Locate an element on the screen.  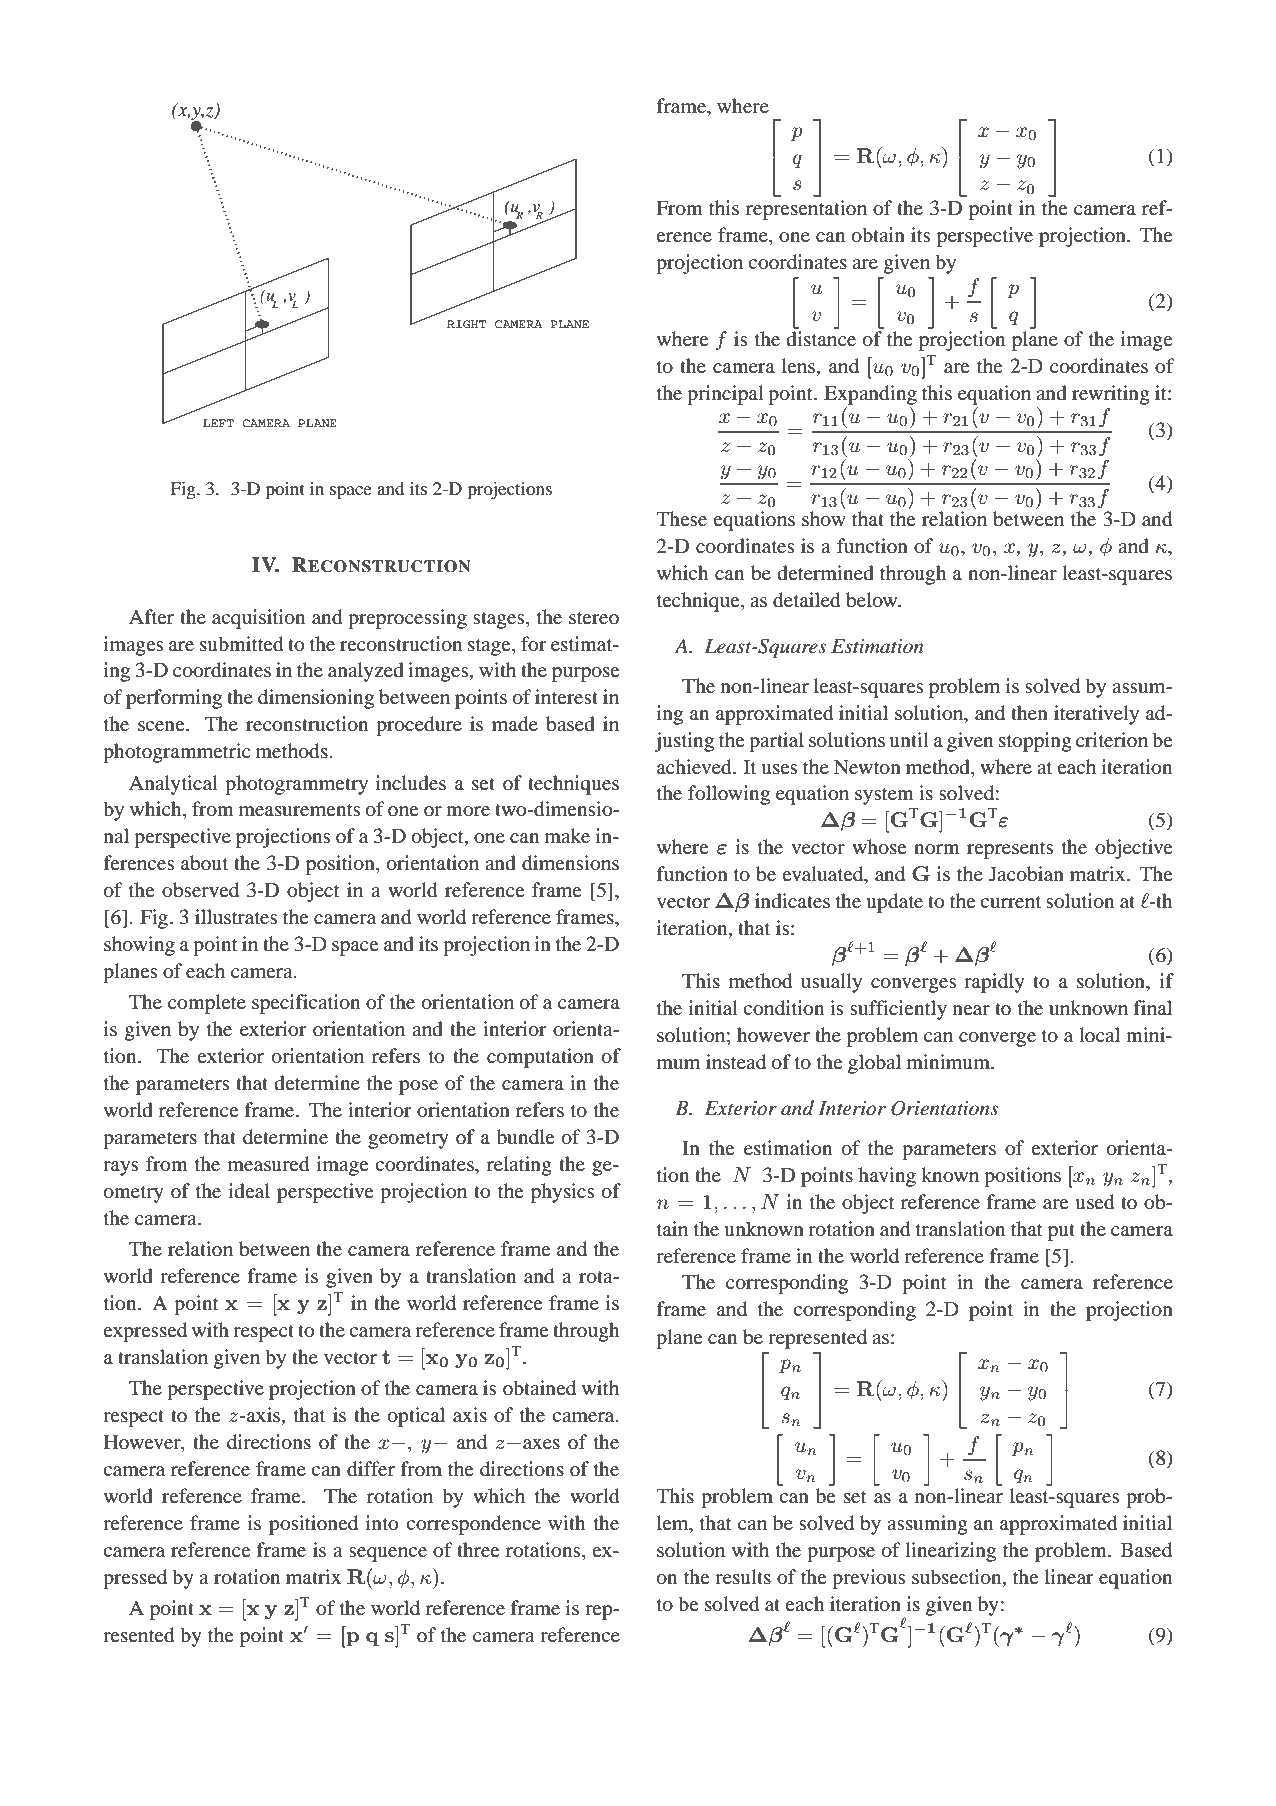
measured is located at coordinates (268, 1164).
